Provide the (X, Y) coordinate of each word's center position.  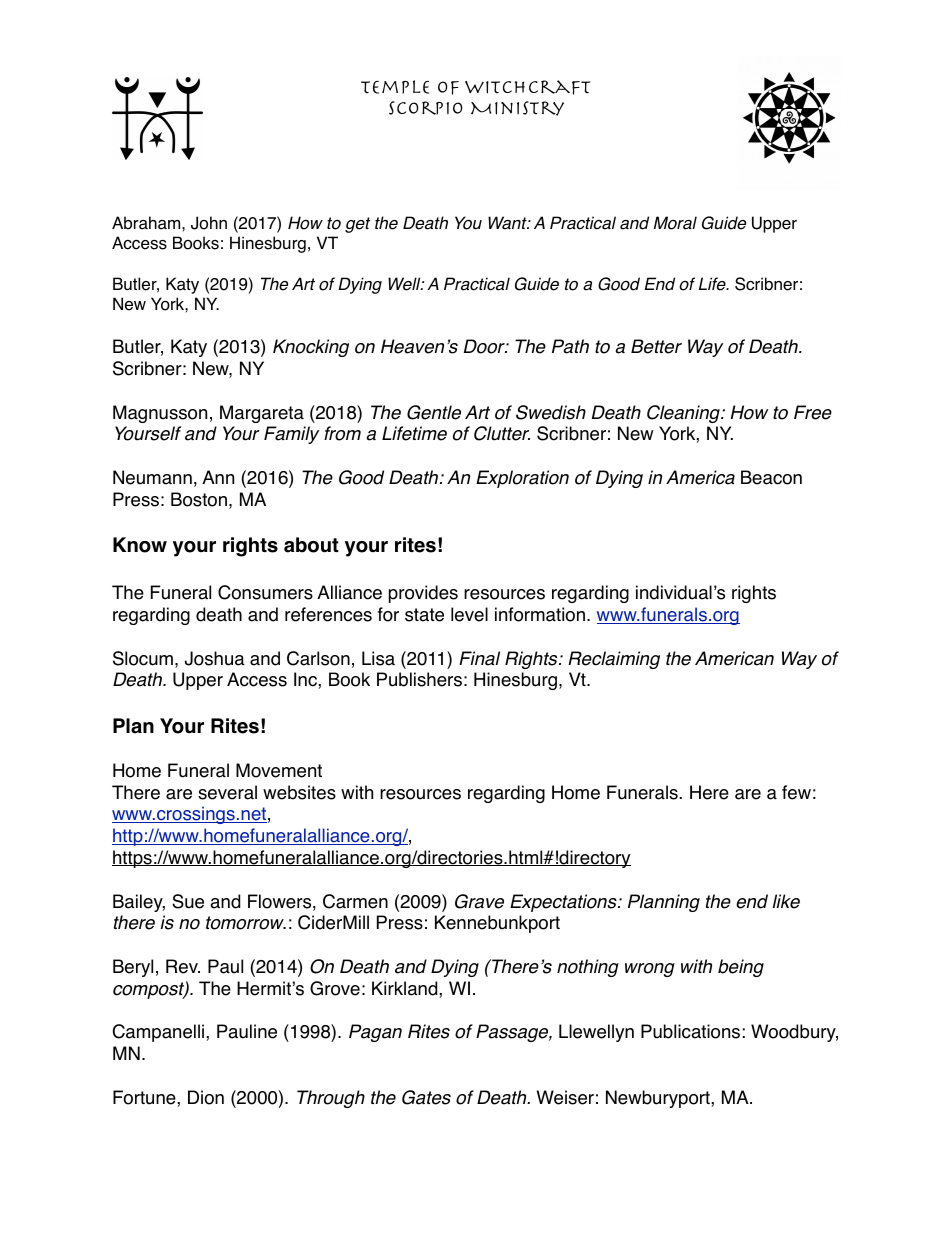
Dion (206, 1097)
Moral (675, 223)
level (469, 614)
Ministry (517, 108)
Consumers (265, 592)
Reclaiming (614, 660)
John (209, 223)
